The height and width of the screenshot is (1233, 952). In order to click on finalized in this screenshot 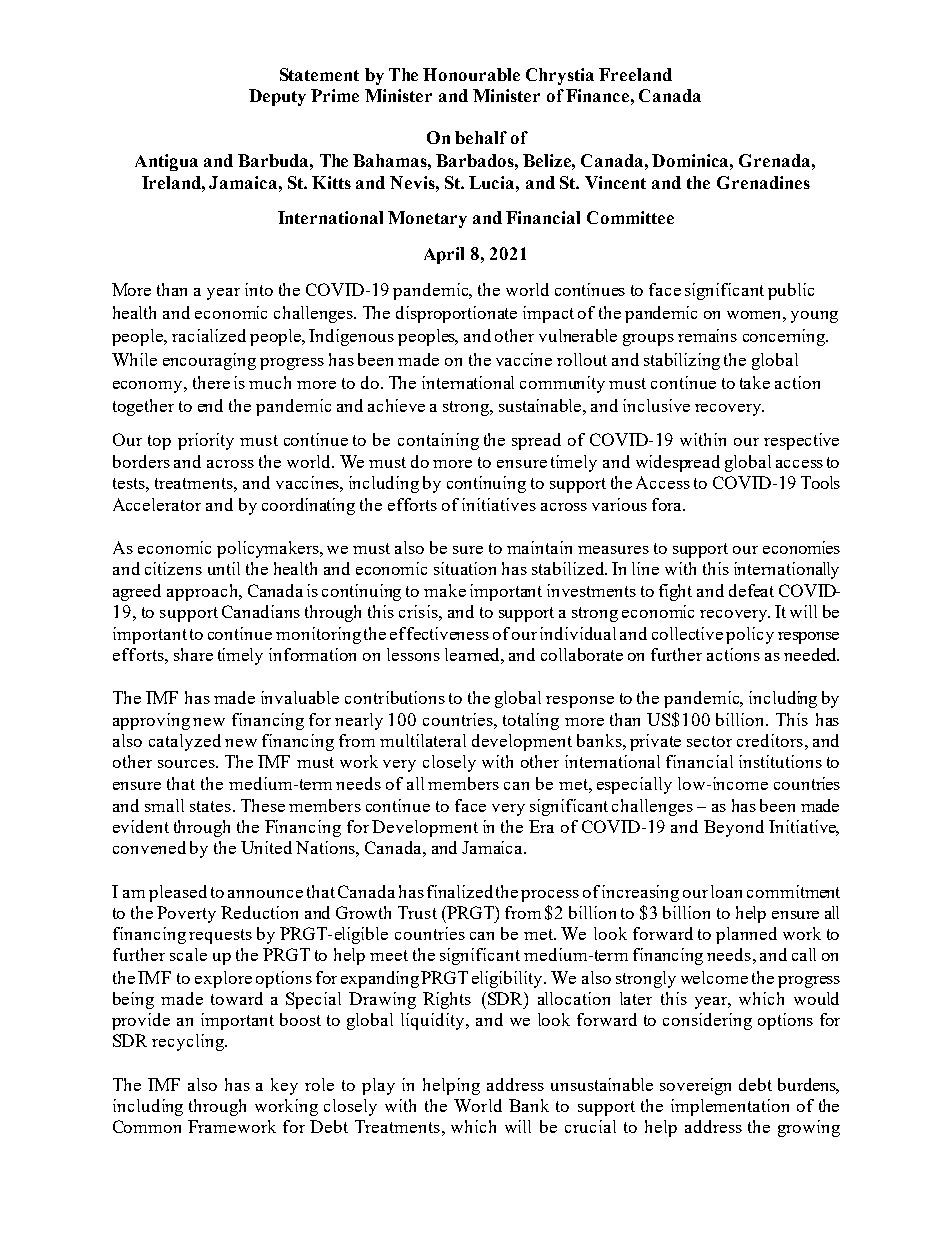, I will do `click(460, 891)`.
